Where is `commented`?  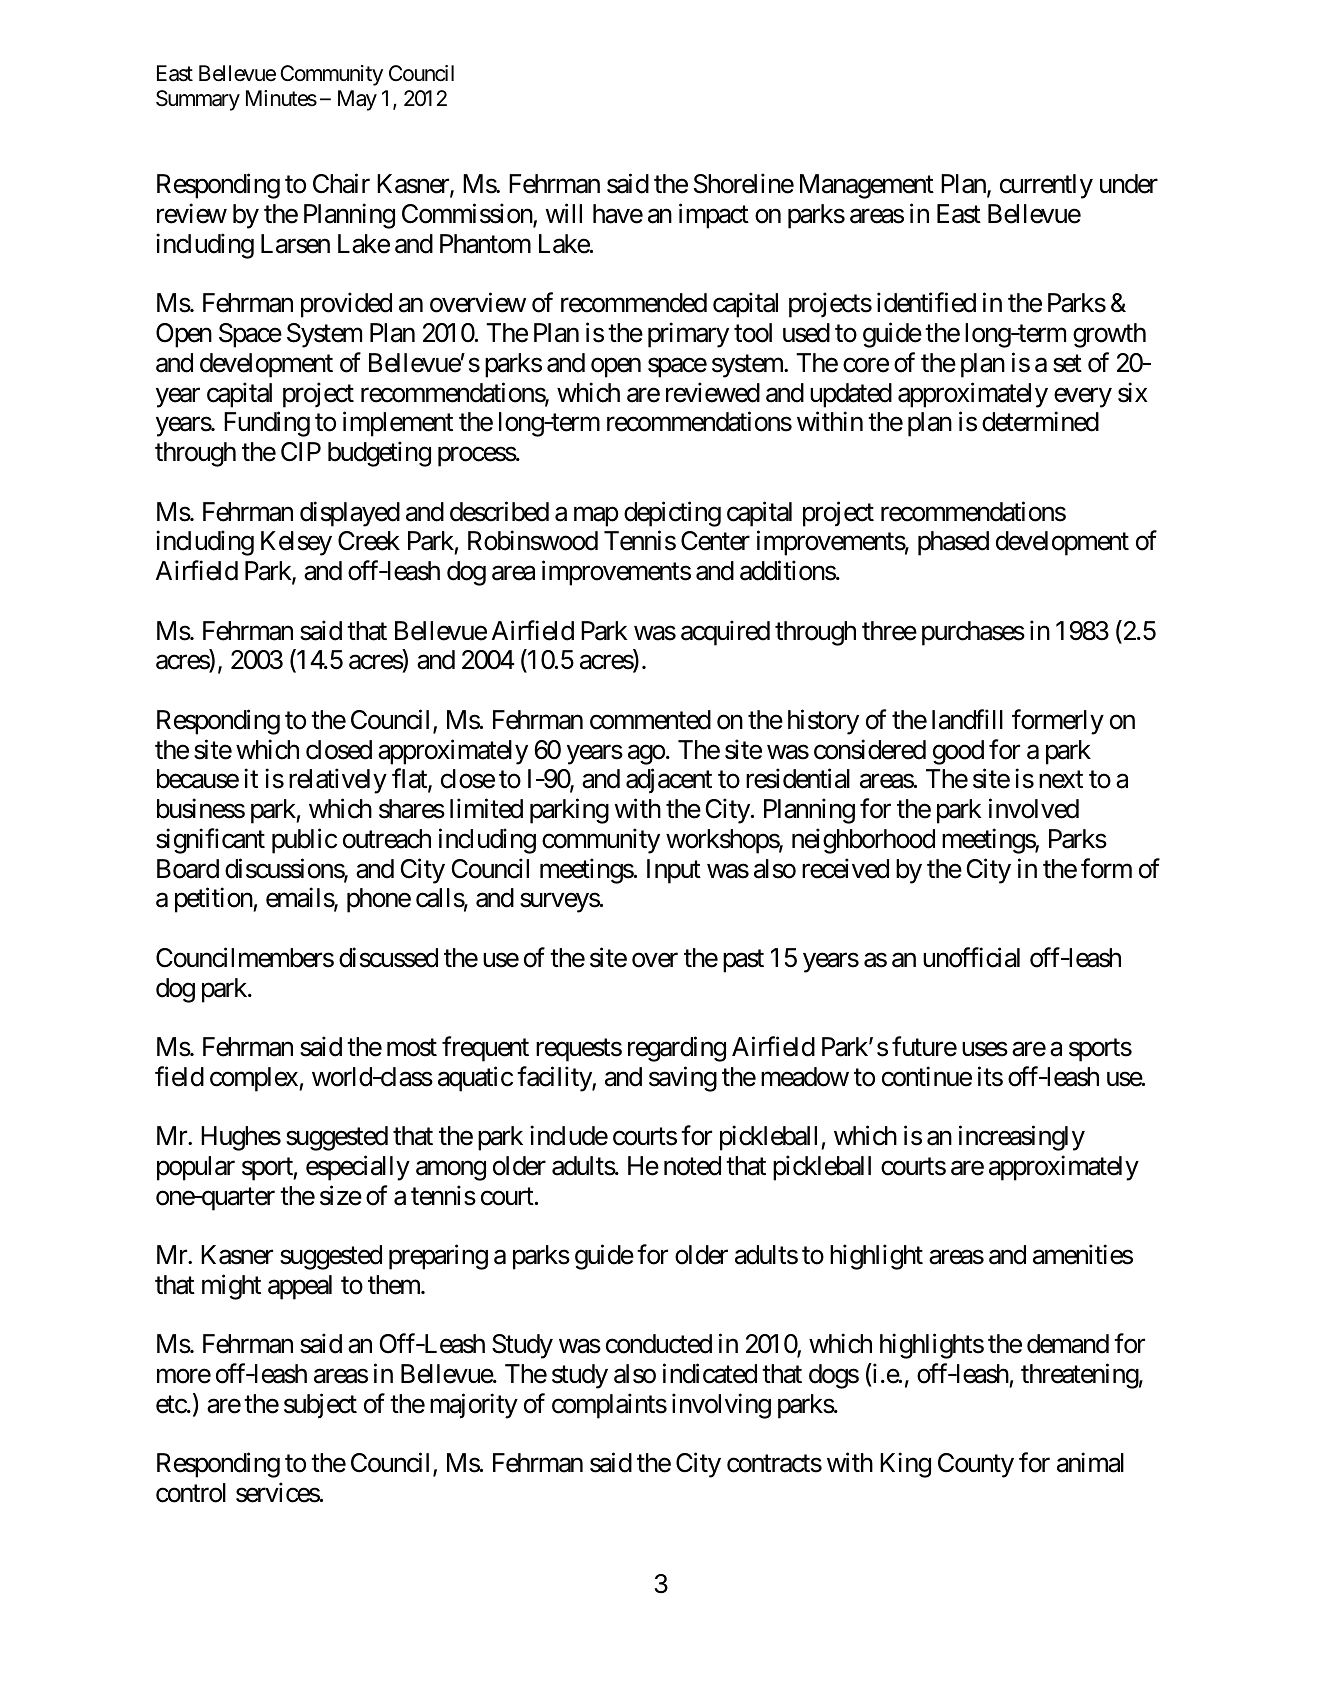
commented is located at coordinates (650, 720).
